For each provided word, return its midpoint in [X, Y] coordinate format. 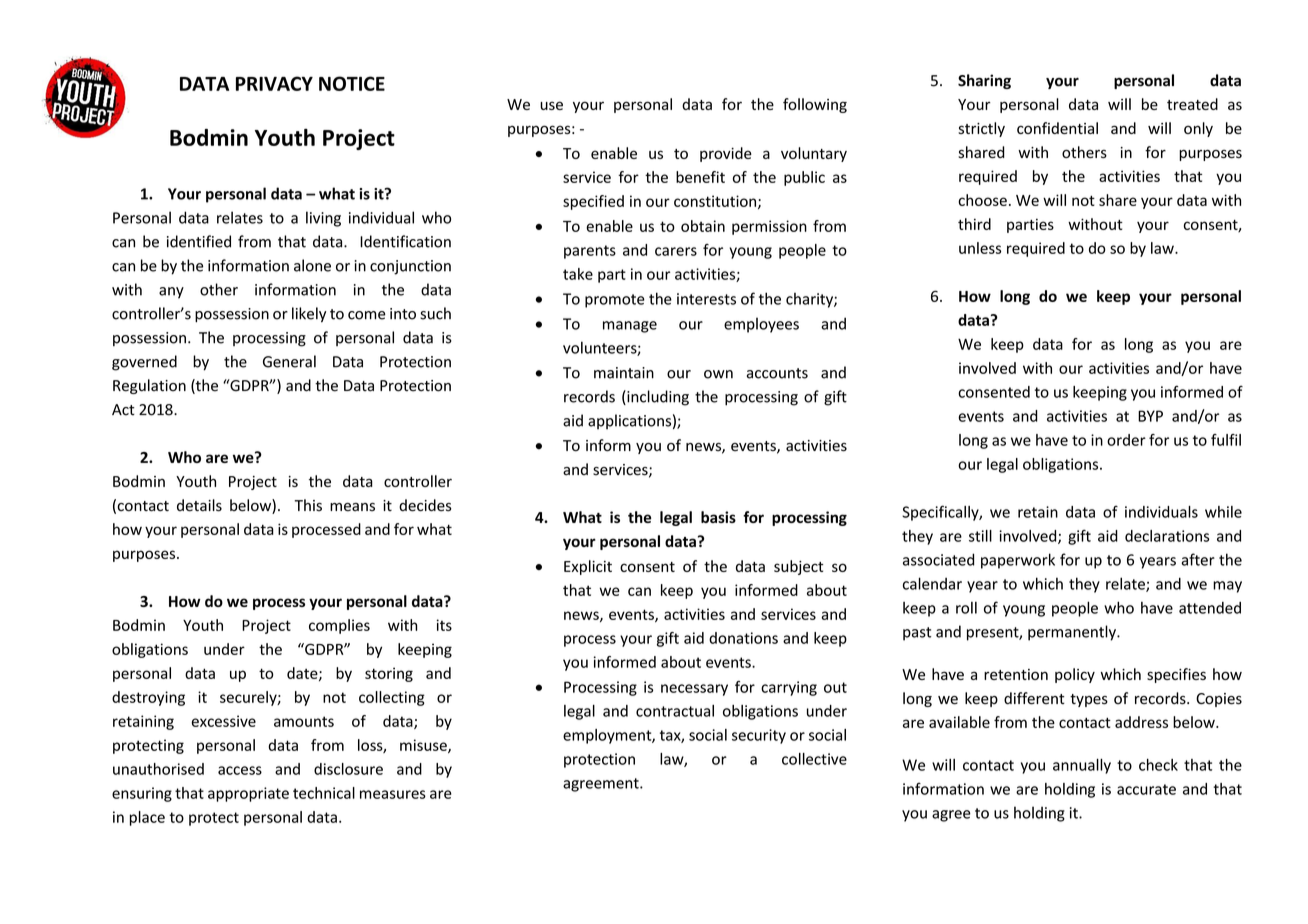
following [815, 105]
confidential [1057, 128]
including [657, 398]
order [1126, 440]
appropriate [248, 794]
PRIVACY [274, 83]
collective [814, 759]
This [308, 505]
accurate [1146, 789]
